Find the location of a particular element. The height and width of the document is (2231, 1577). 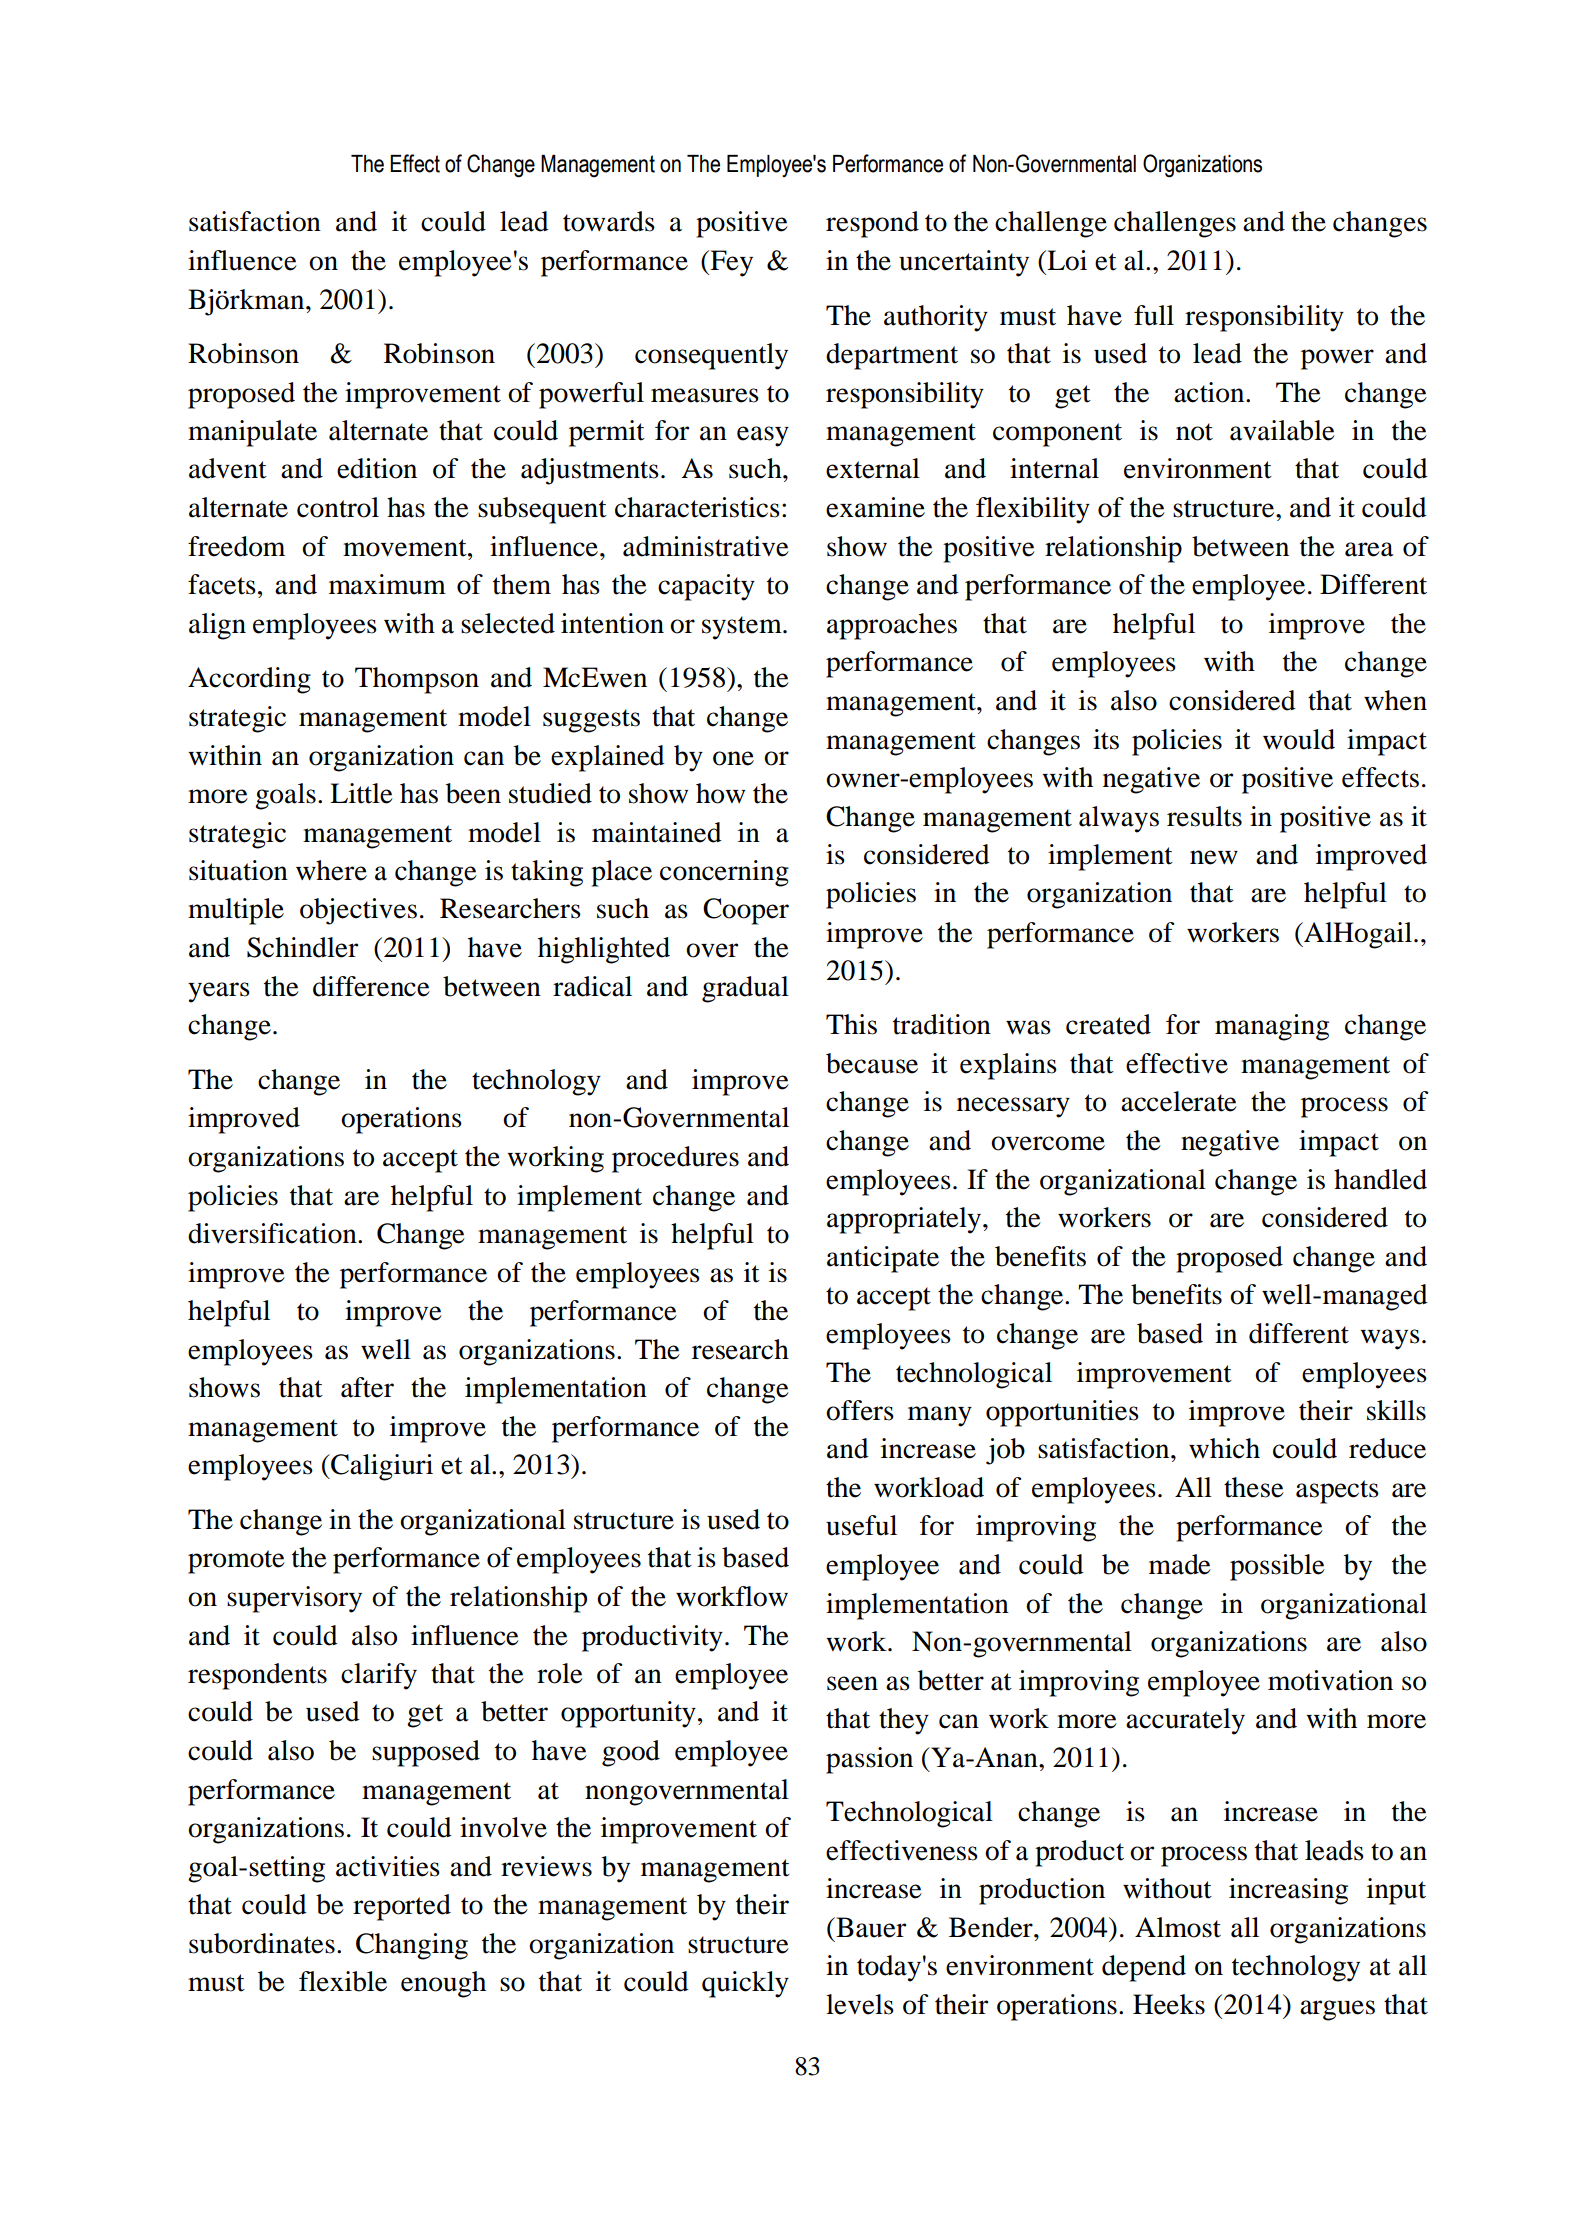

flexible is located at coordinates (343, 1981).
